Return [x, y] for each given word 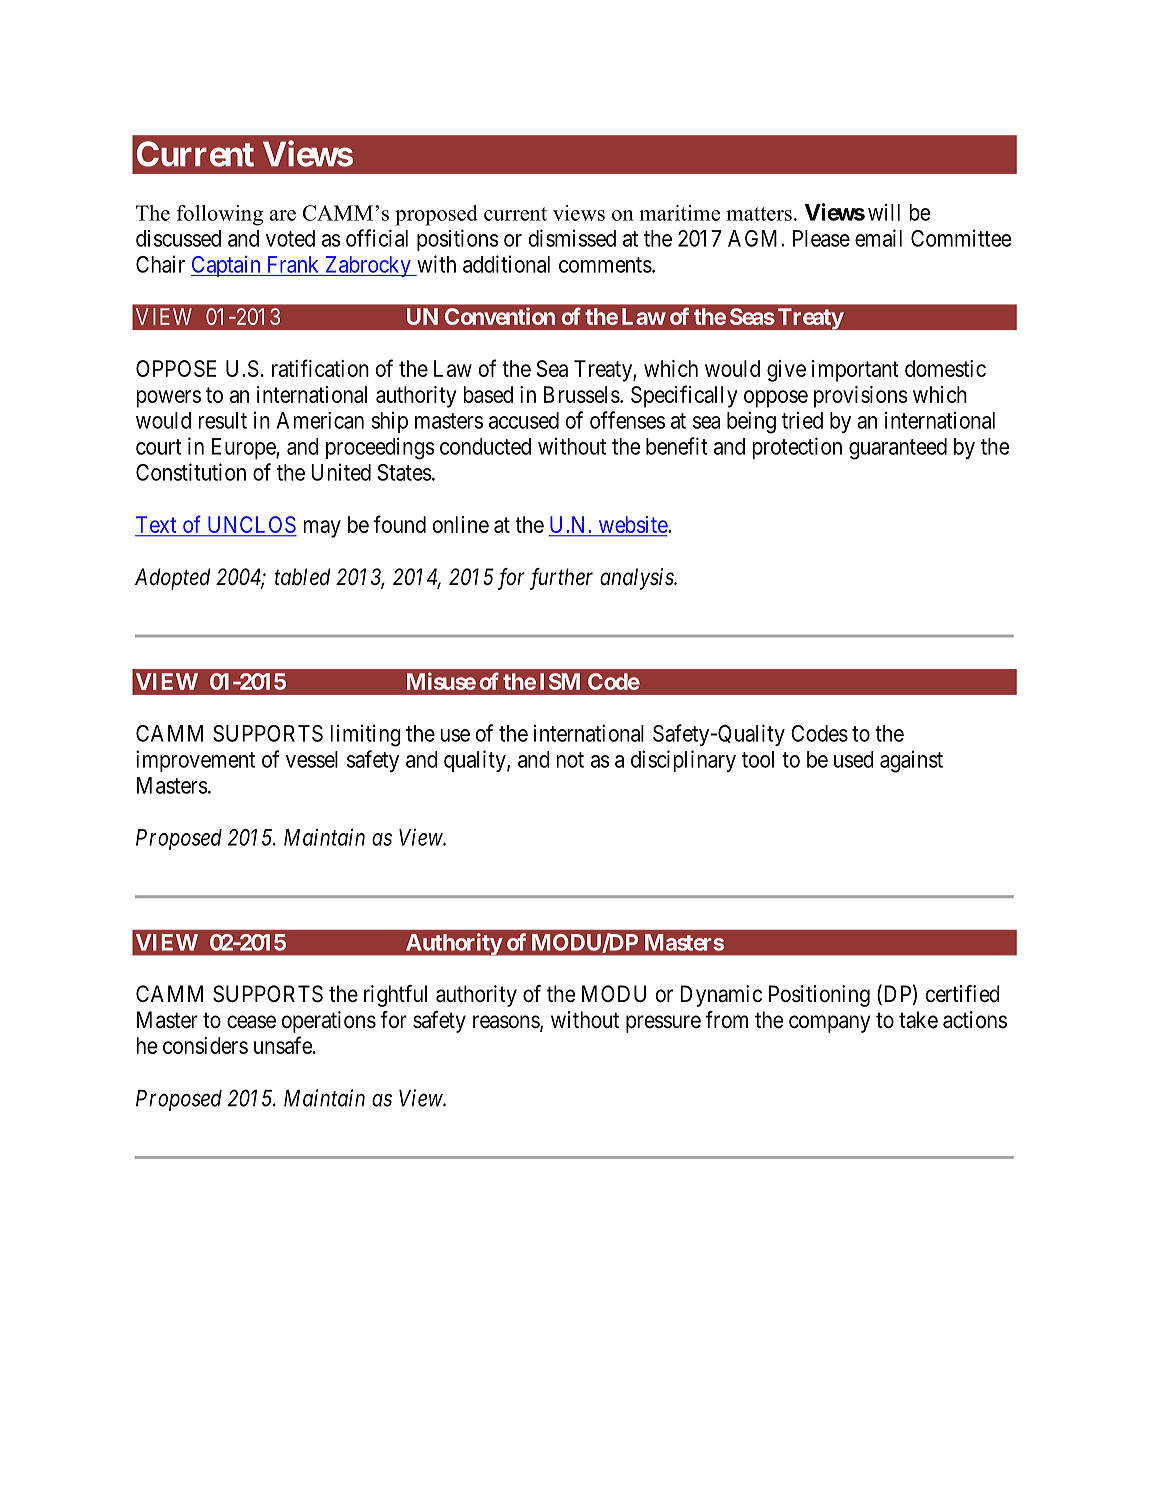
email [878, 238]
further [561, 579]
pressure [663, 1024]
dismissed [572, 238]
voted [290, 238]
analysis [637, 579]
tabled [303, 577]
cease [251, 1022]
